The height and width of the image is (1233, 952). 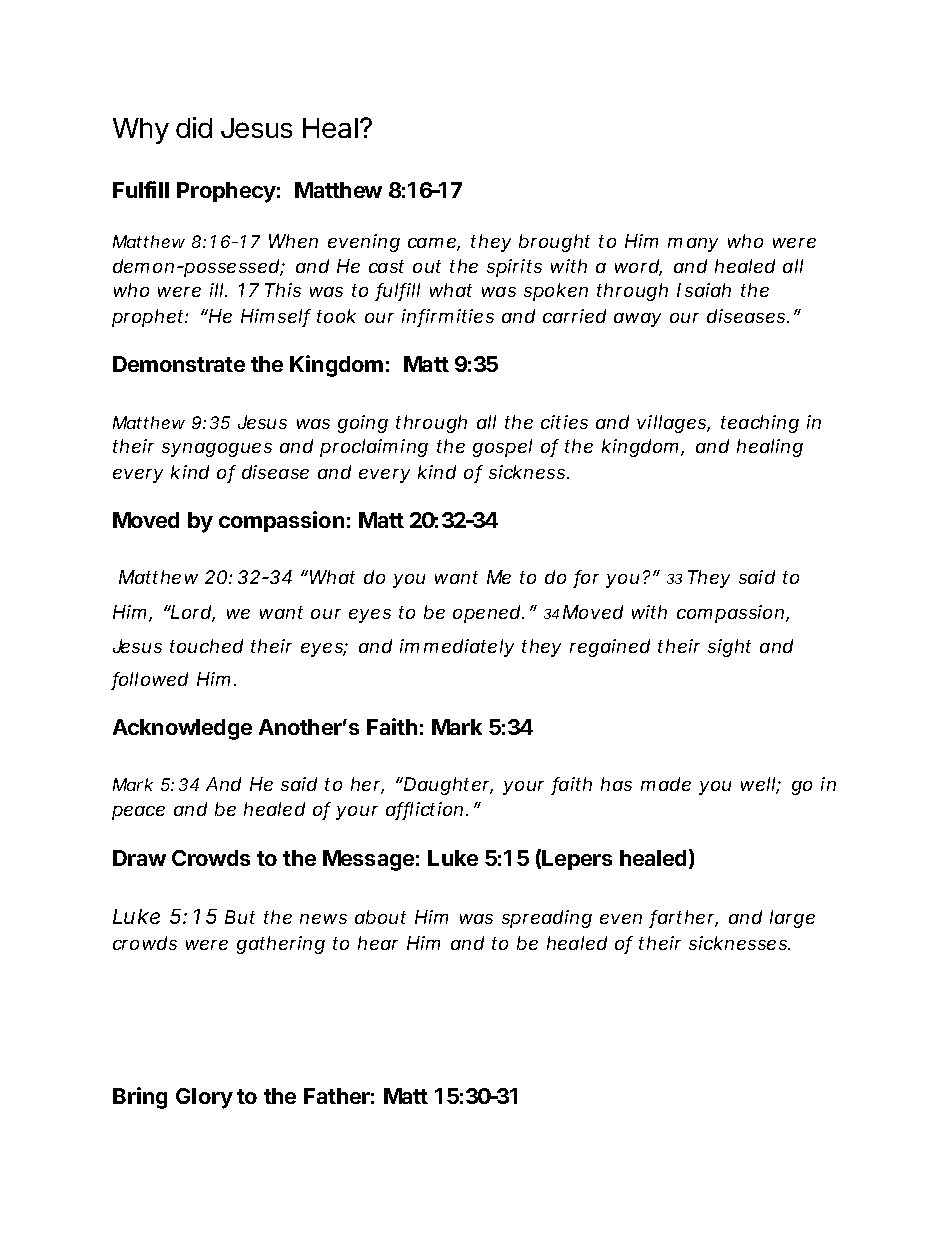 I want to click on sight, so click(x=729, y=648).
